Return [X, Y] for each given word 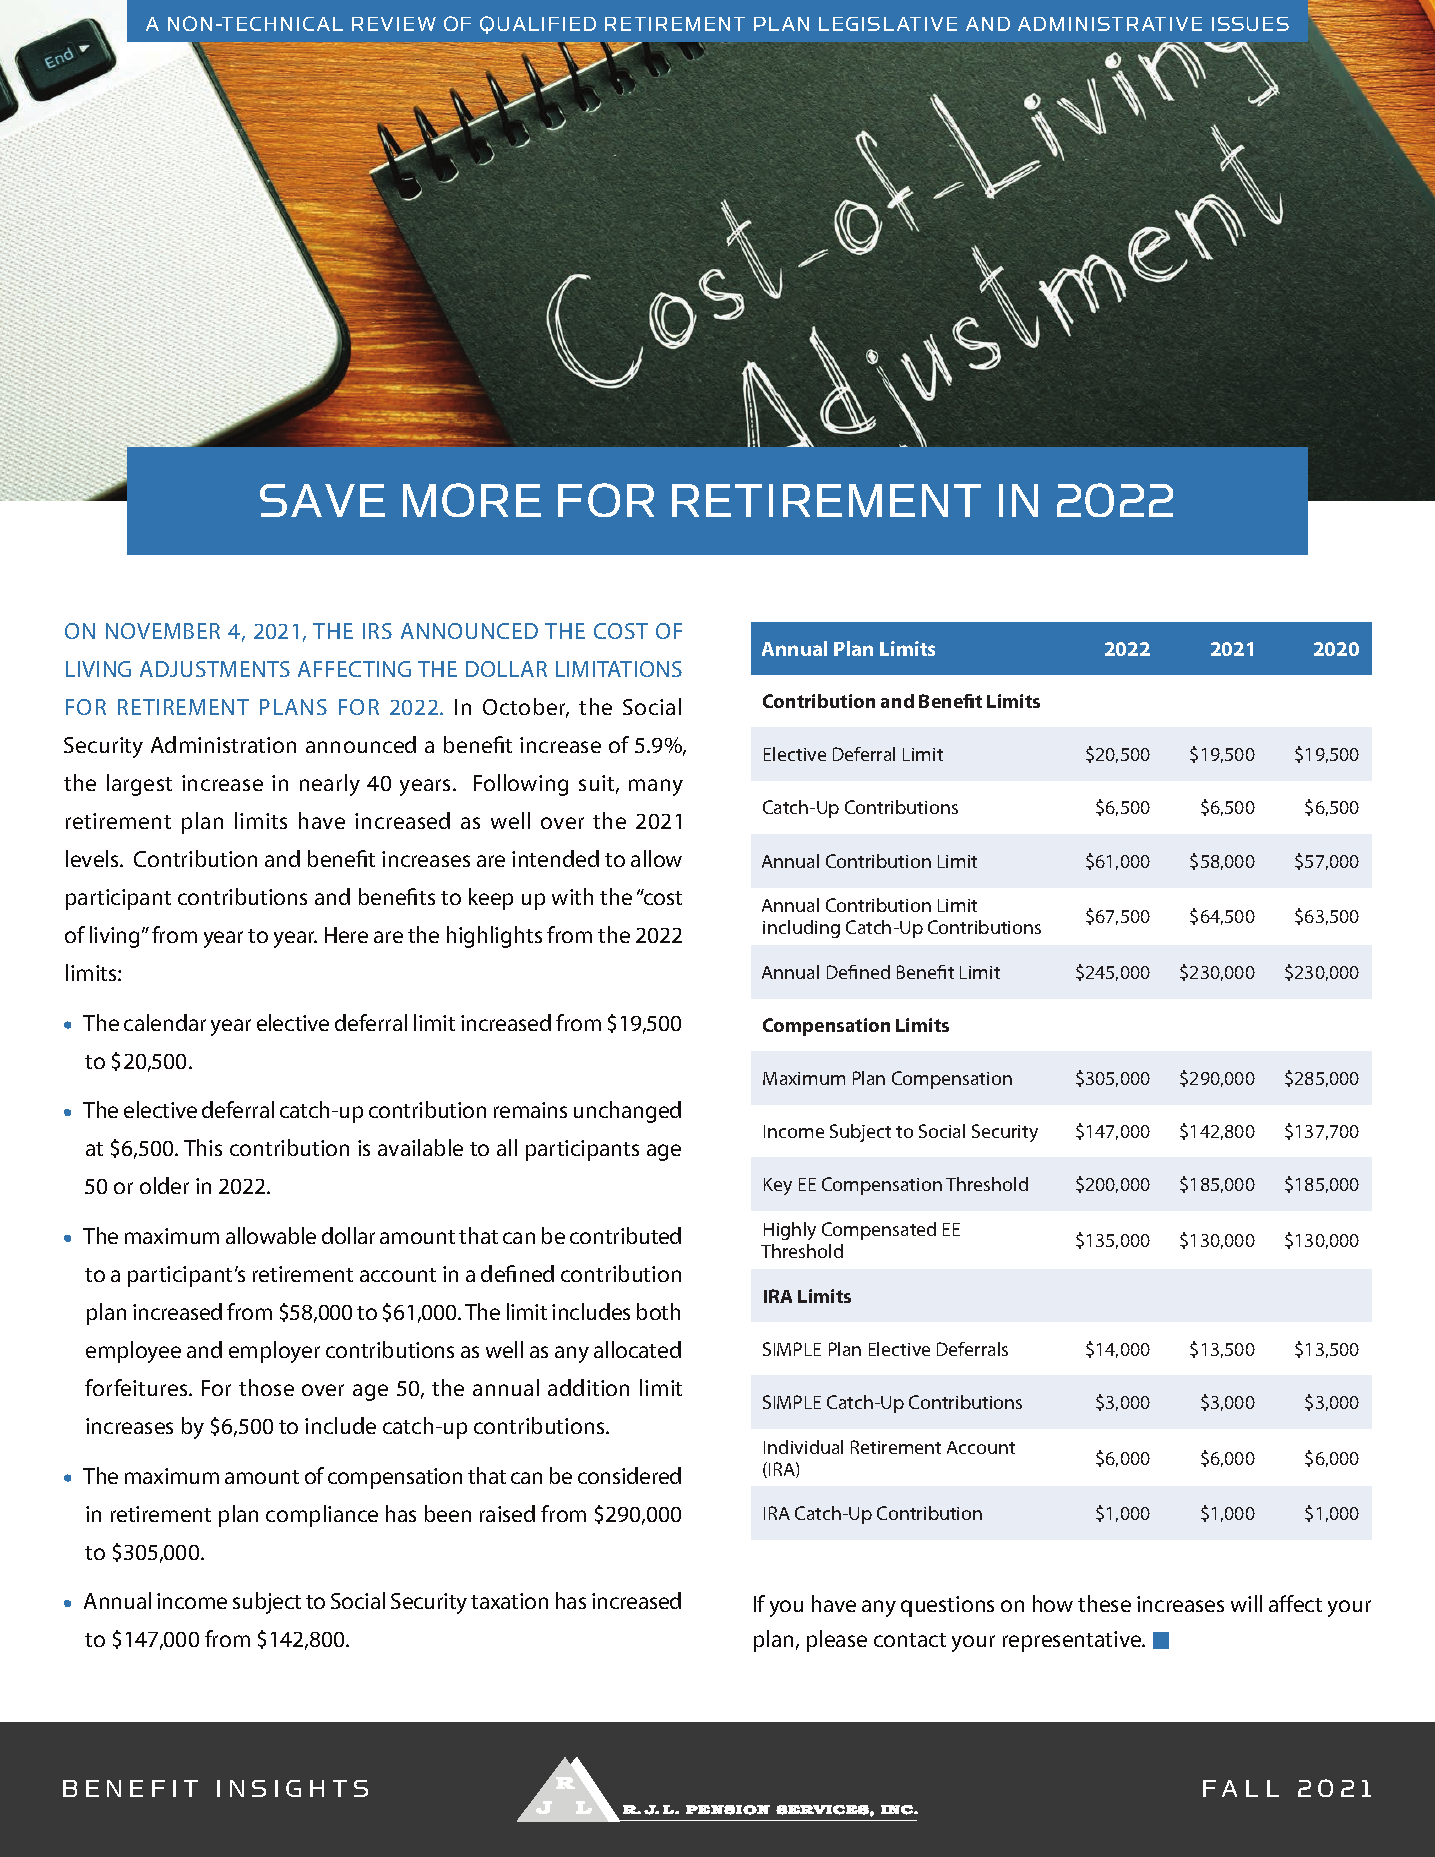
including [801, 929]
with [572, 896]
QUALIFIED [538, 25]
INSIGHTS [292, 1788]
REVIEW [394, 24]
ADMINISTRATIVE [1110, 24]
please [837, 1641]
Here [346, 935]
